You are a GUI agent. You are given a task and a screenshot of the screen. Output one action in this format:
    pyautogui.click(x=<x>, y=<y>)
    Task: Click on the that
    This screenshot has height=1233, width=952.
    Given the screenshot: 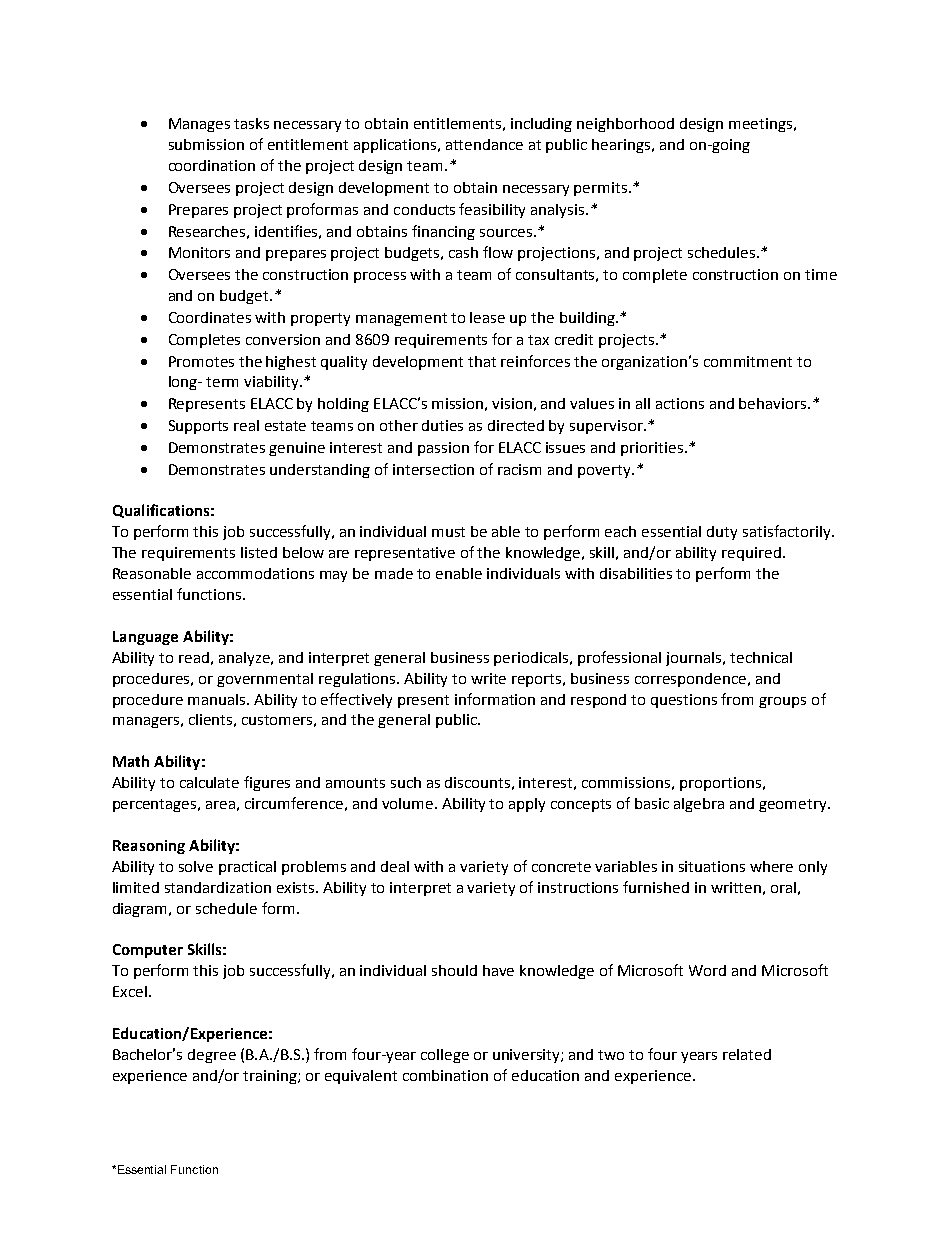 What is the action you would take?
    pyautogui.click(x=482, y=361)
